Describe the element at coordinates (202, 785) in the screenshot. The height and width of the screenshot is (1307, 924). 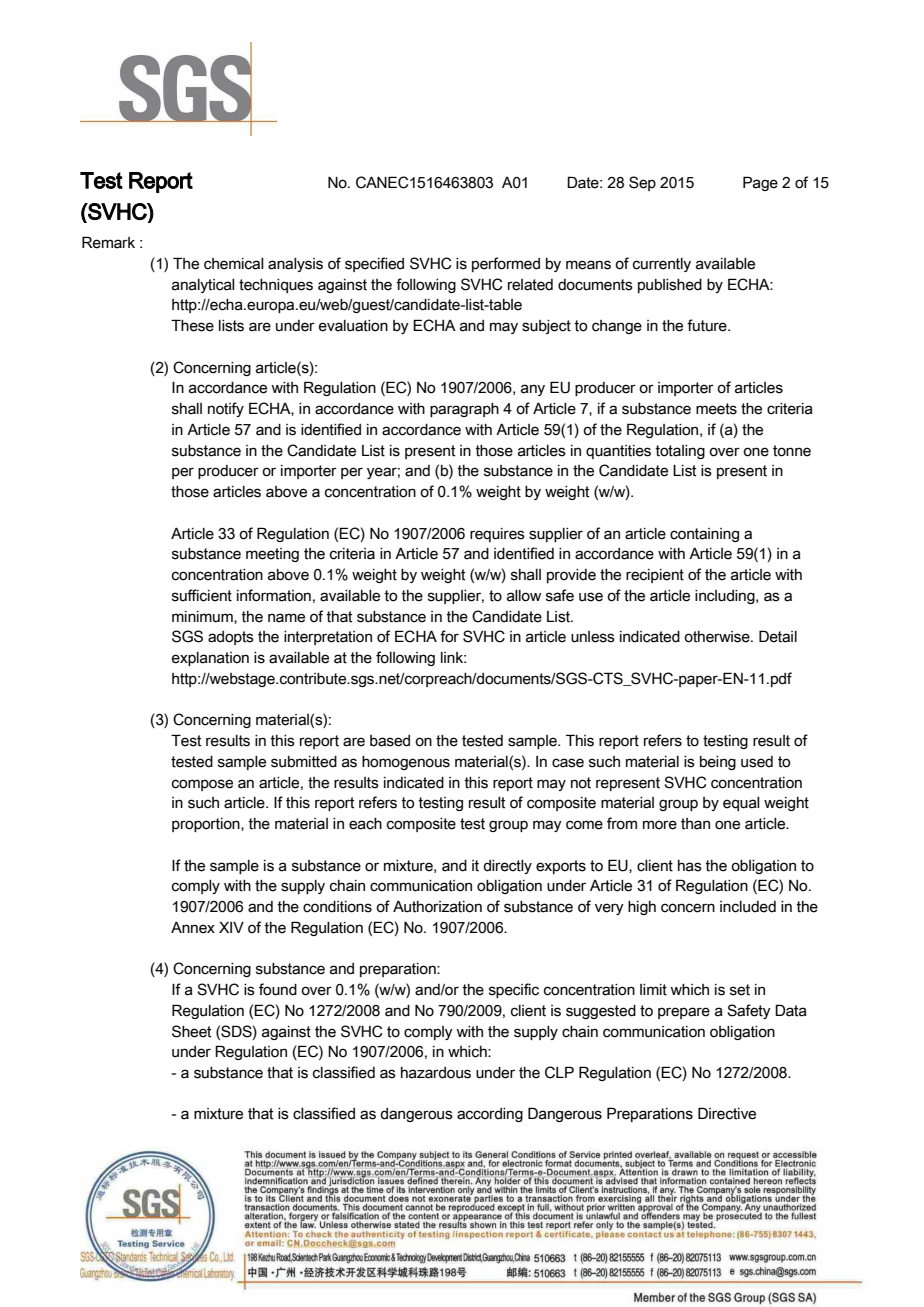
I see `compose` at that location.
